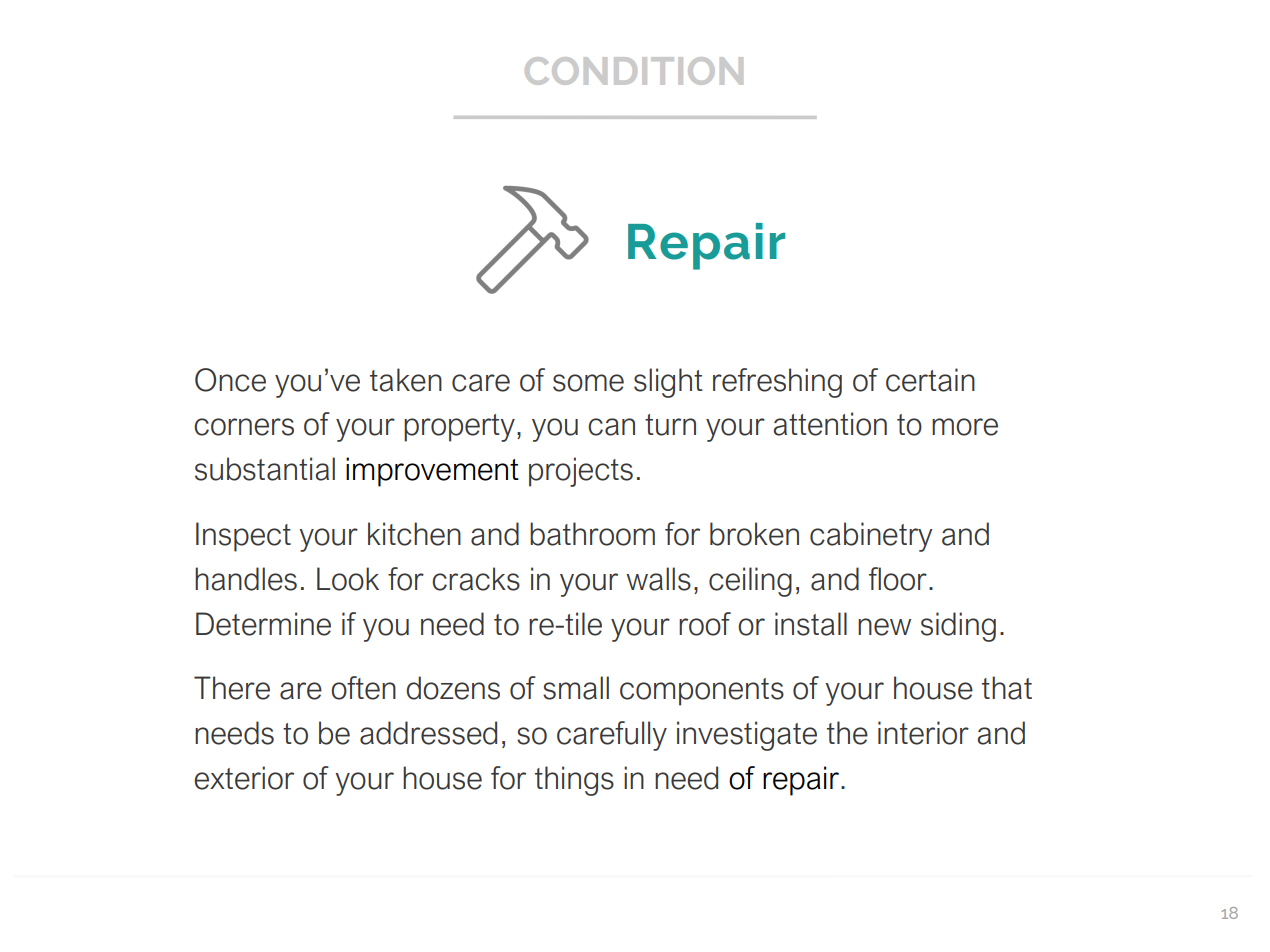 This image has height=952, width=1270. I want to click on Look, so click(348, 579).
